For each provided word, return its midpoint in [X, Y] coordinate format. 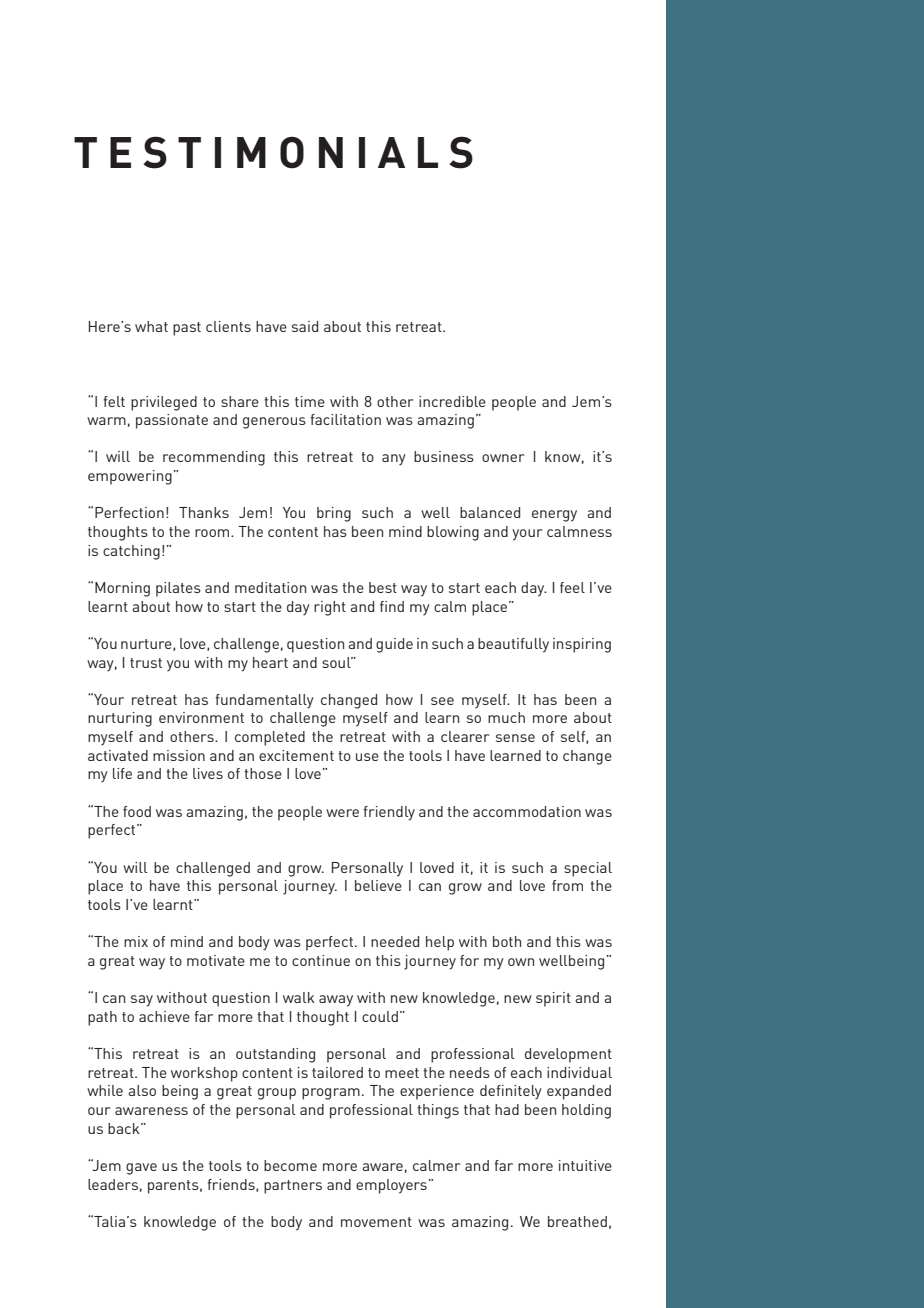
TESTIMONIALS [273, 152]
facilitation [345, 419]
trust [146, 663]
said [305, 326]
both [507, 941]
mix [136, 941]
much [506, 717]
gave [141, 1169]
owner [503, 458]
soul [337, 662]
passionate [172, 421]
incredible [452, 401]
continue [321, 960]
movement [376, 1222]
